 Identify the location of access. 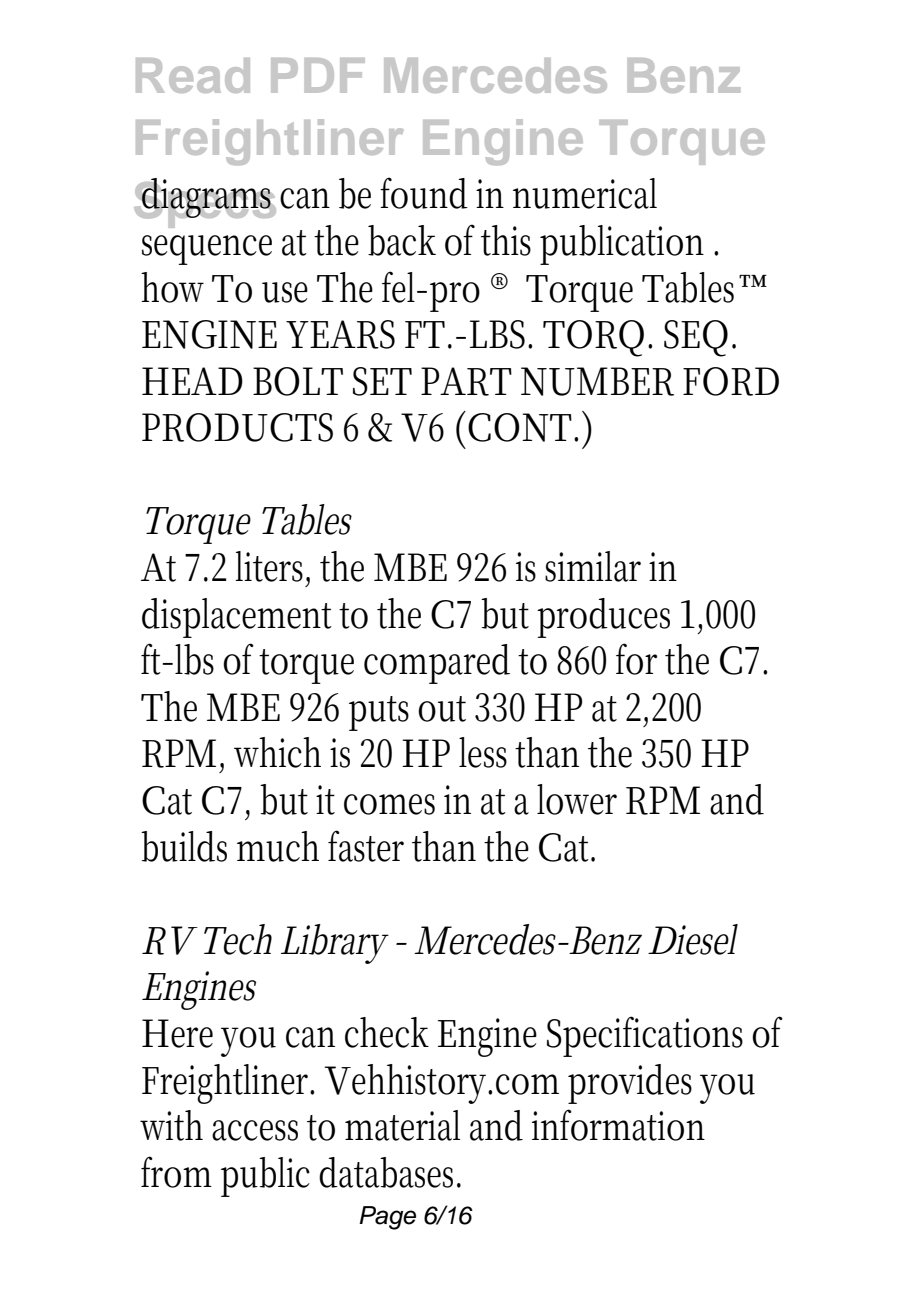
(255, 1130).
